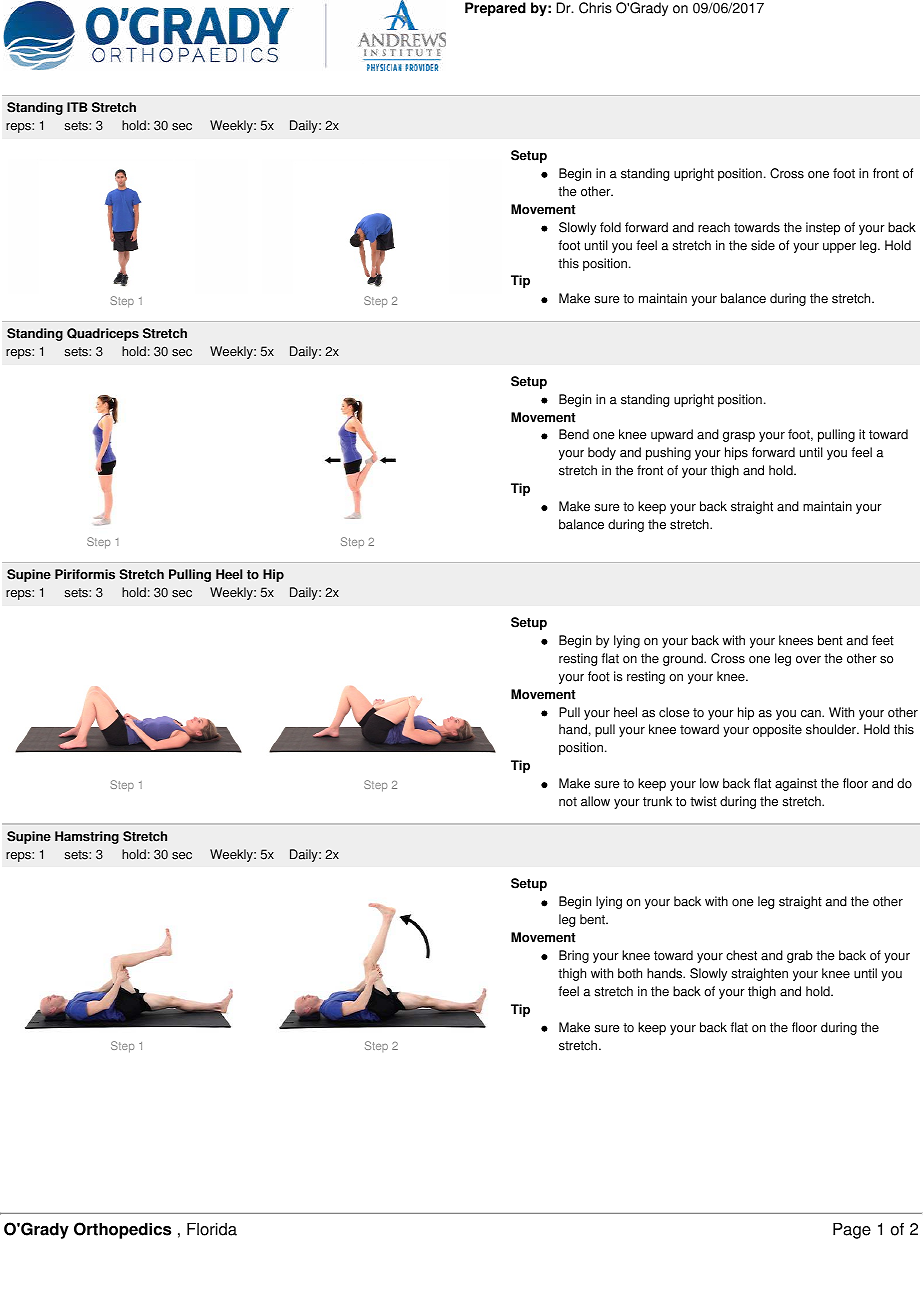 The width and height of the page is (924, 1308). I want to click on Page, so click(852, 1231).
